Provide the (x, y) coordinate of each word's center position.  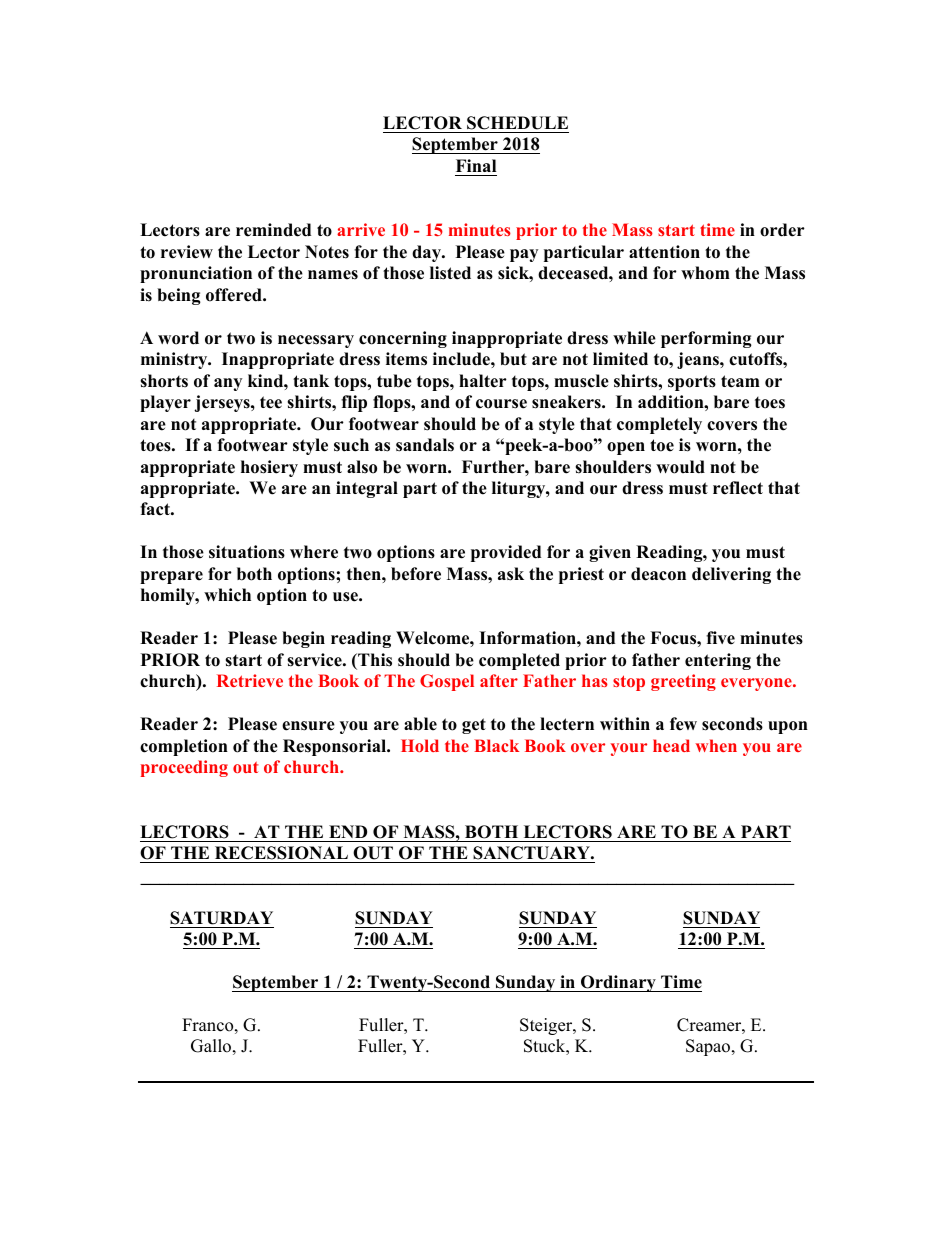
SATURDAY (221, 918)
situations (247, 552)
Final (476, 165)
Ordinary (618, 983)
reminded (273, 230)
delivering (731, 575)
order (782, 230)
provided (506, 553)
